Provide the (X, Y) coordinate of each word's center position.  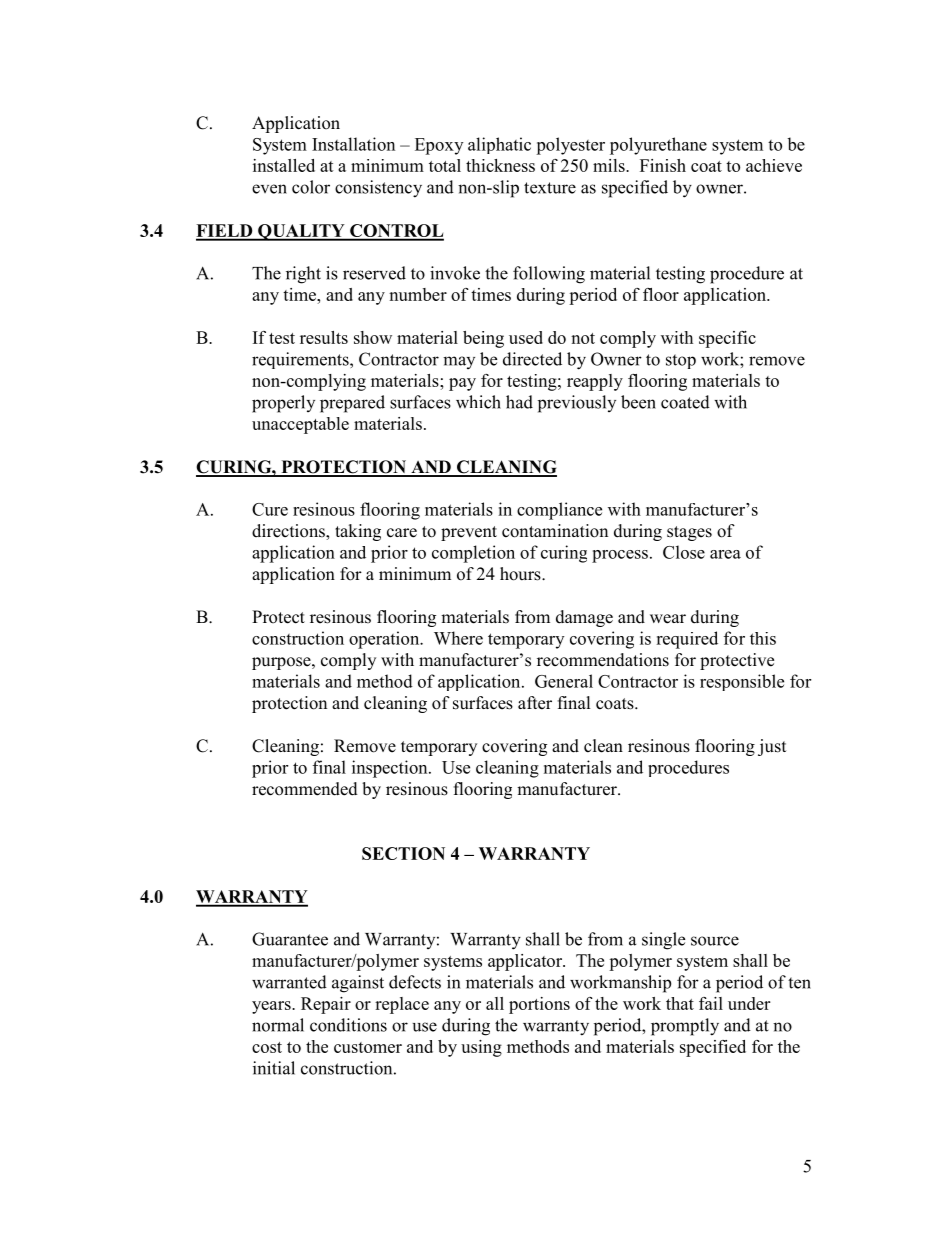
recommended (305, 789)
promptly (685, 1027)
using (481, 1048)
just (772, 747)
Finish (663, 165)
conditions (348, 1025)
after (535, 703)
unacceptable (300, 425)
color (311, 187)
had (519, 402)
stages (689, 533)
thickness (500, 165)
